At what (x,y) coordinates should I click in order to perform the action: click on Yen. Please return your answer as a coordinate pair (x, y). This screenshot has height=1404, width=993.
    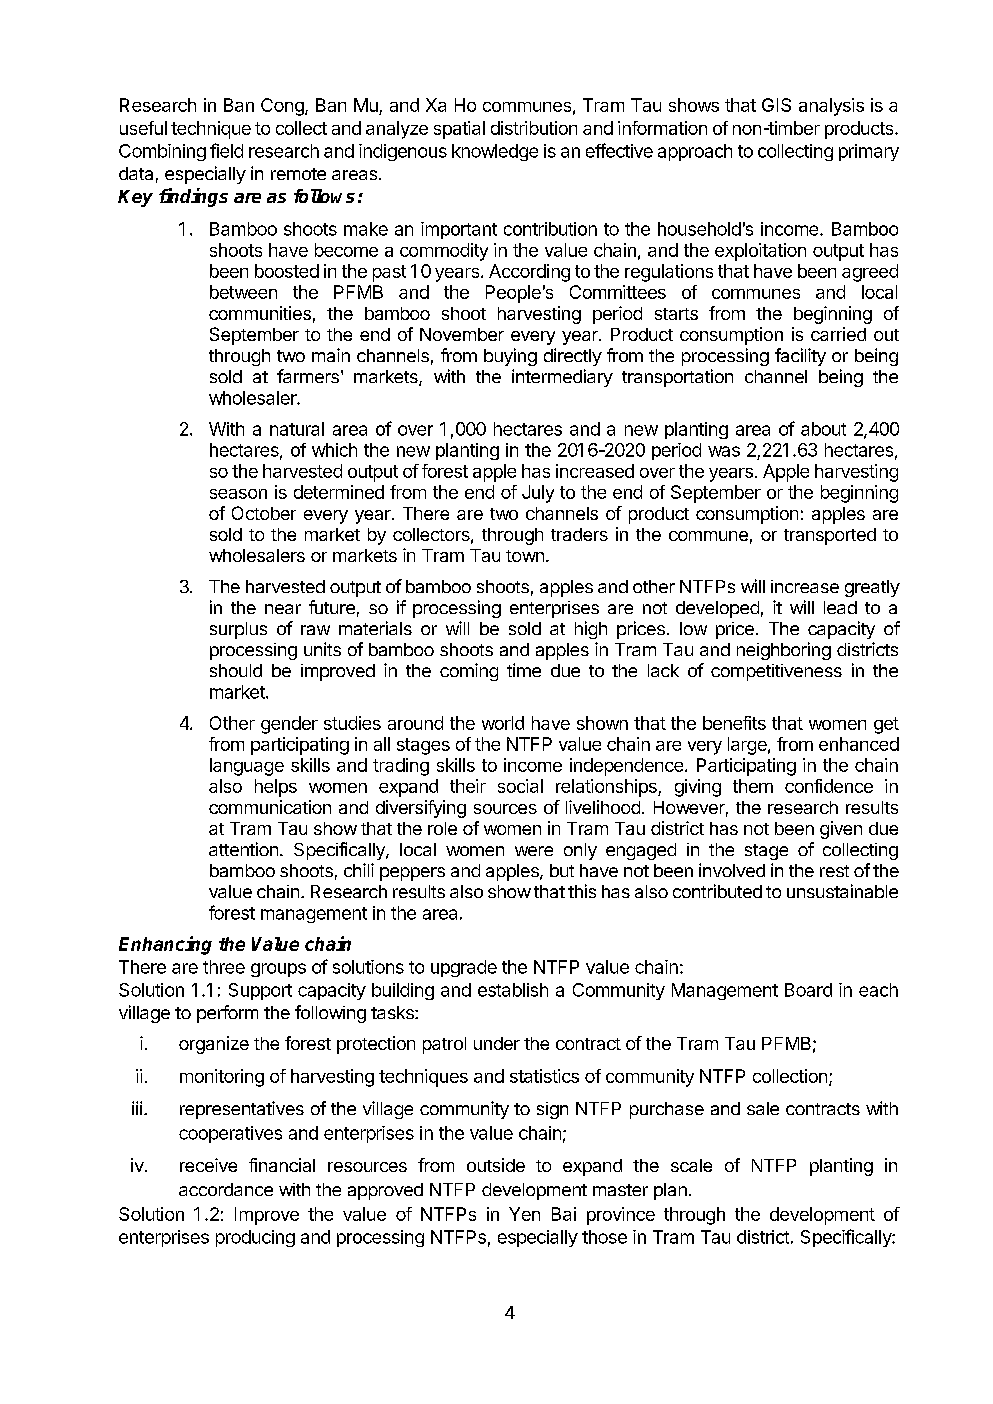
    Looking at the image, I should click on (524, 1214).
